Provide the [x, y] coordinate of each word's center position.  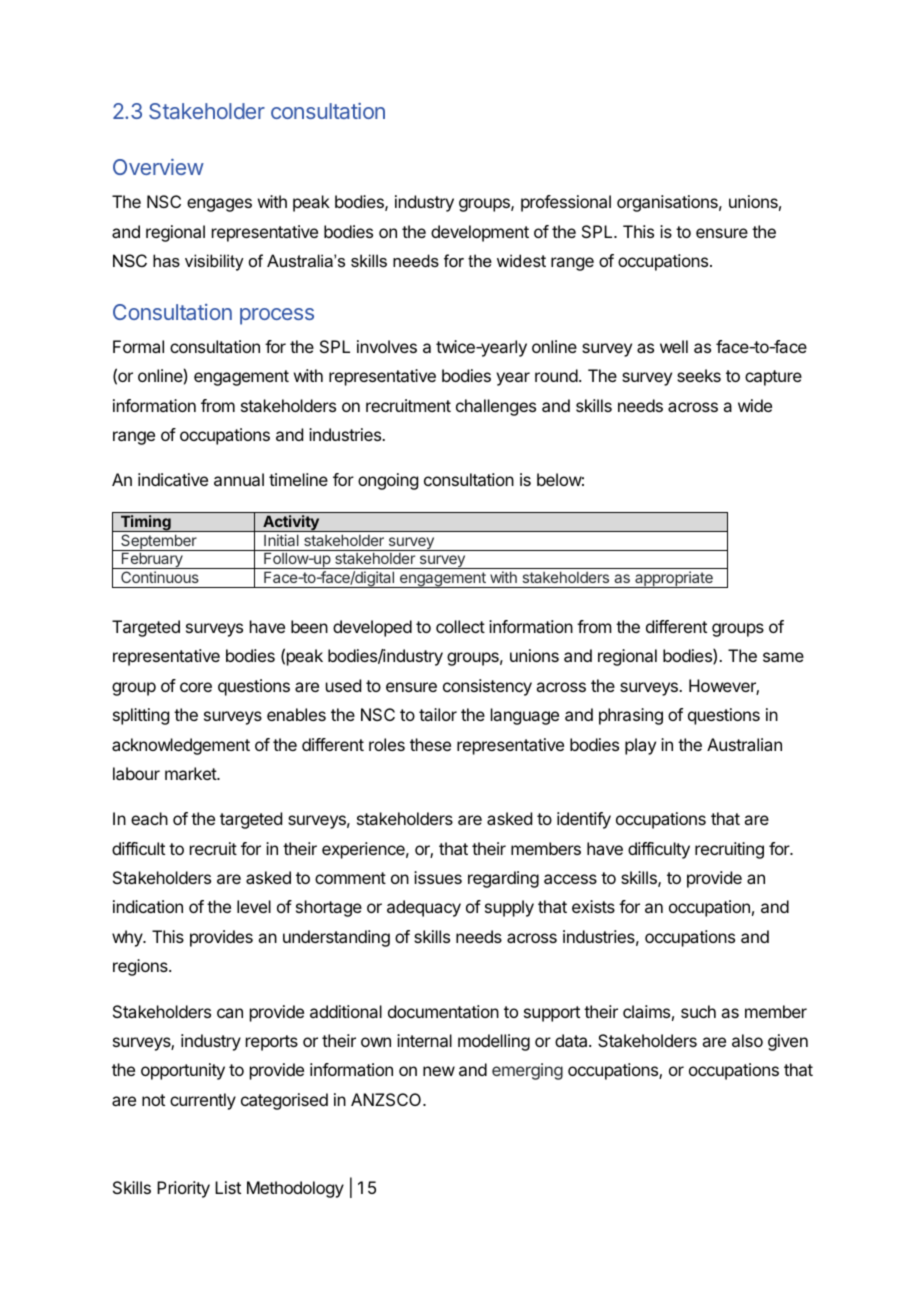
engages [219, 205]
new [439, 1071]
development [480, 233]
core [196, 687]
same [783, 657]
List [228, 1187]
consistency [487, 687]
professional [566, 203]
